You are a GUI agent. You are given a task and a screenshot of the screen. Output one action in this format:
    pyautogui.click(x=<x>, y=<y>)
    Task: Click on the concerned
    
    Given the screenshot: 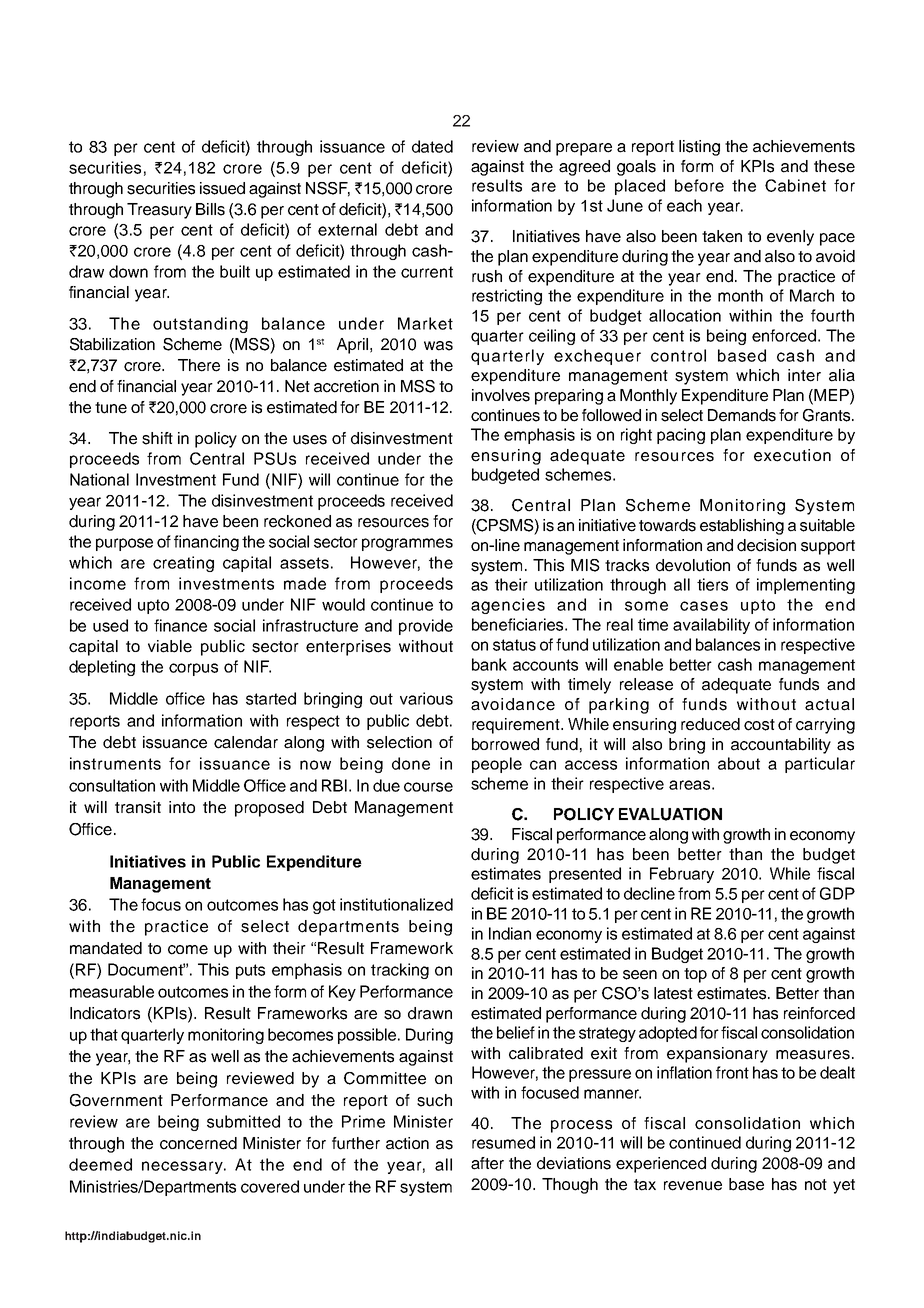 What is the action you would take?
    pyautogui.click(x=198, y=1143)
